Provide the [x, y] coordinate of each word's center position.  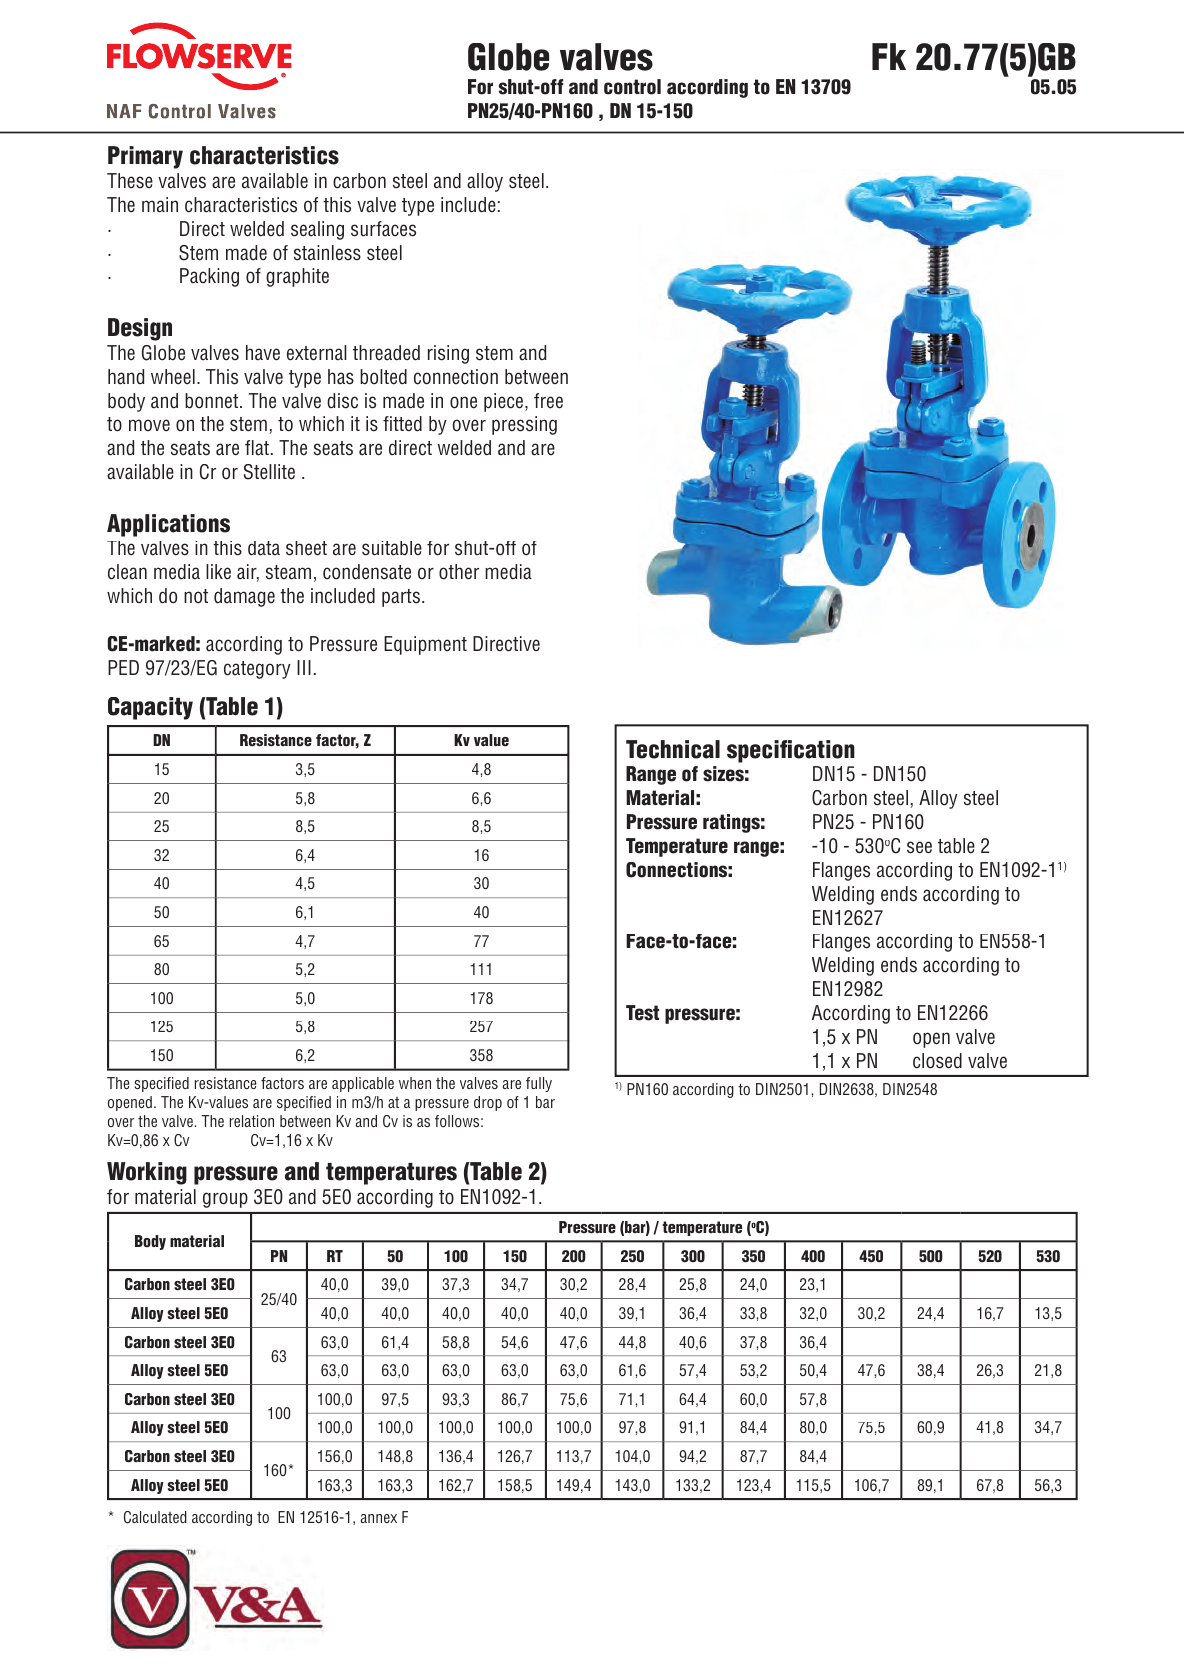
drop [488, 1103]
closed [937, 1061]
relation [252, 1121]
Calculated [155, 1517]
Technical [673, 749]
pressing [524, 425]
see [919, 847]
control [632, 87]
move [149, 425]
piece [505, 402]
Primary [145, 157]
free [548, 401]
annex [379, 1518]
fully [539, 1084]
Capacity [150, 708]
